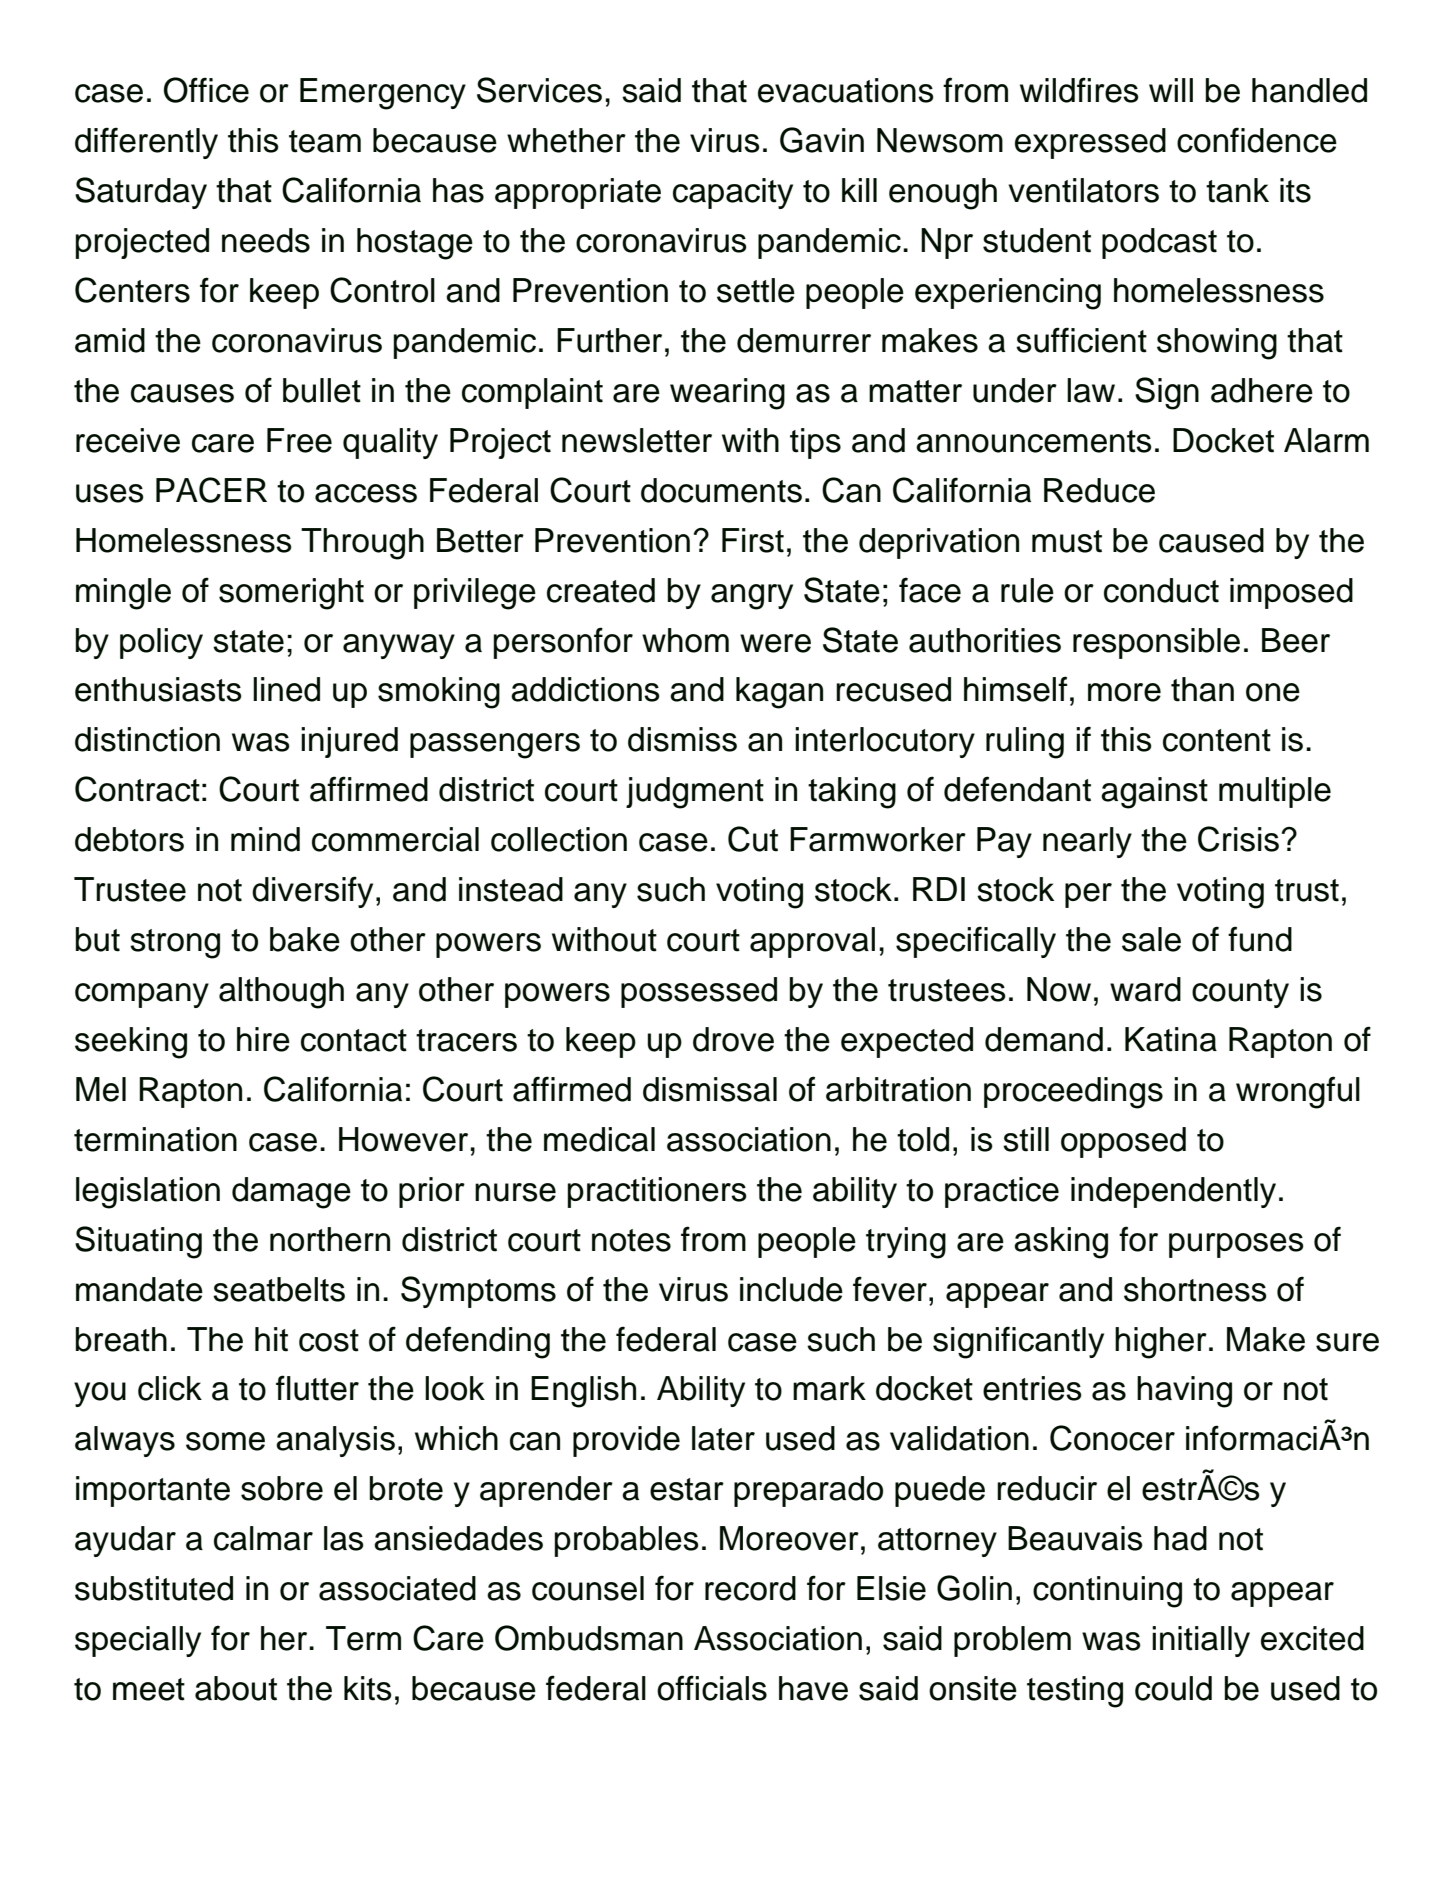  I want to click on Free, so click(299, 440).
